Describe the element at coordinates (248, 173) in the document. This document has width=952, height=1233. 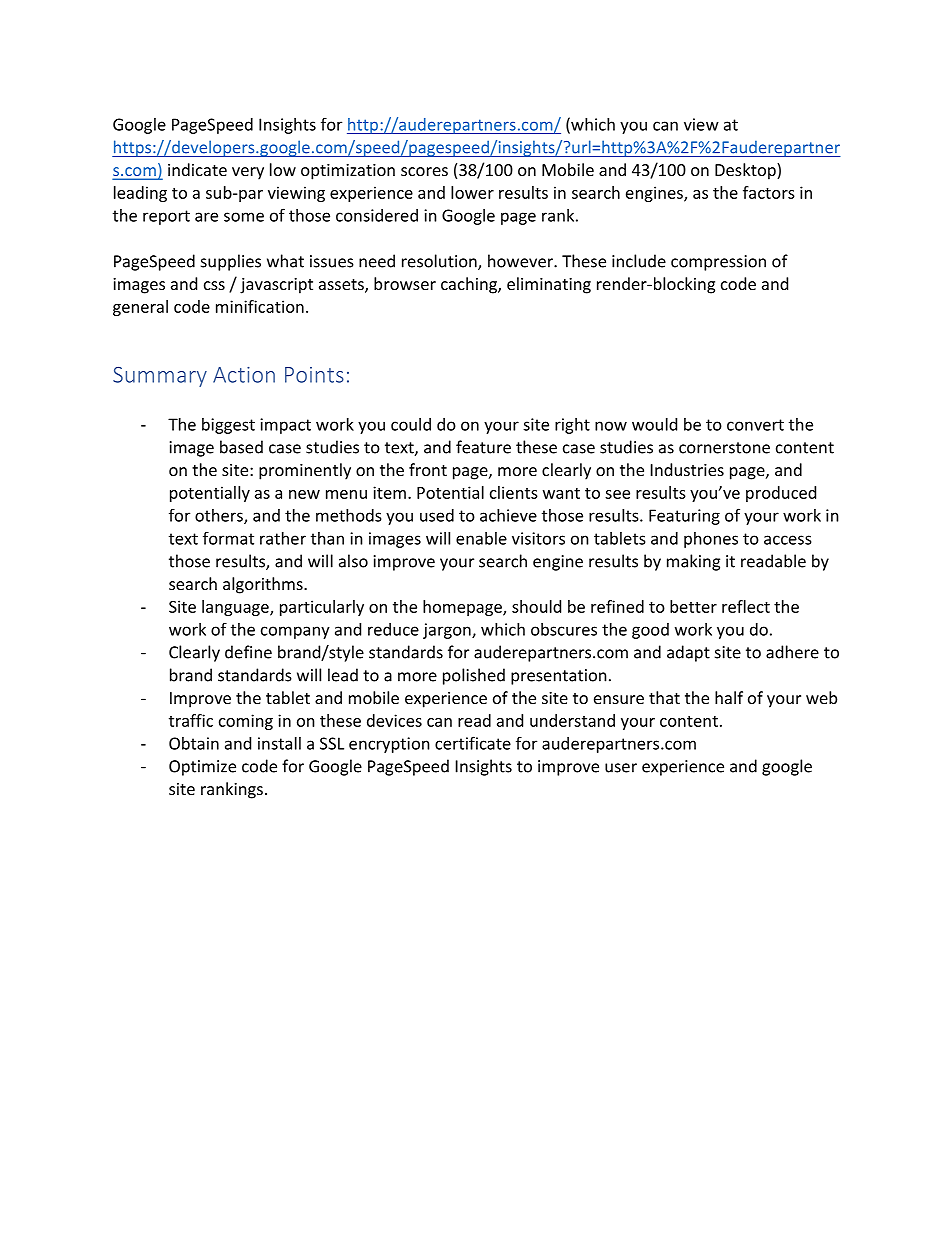
I see `very` at that location.
